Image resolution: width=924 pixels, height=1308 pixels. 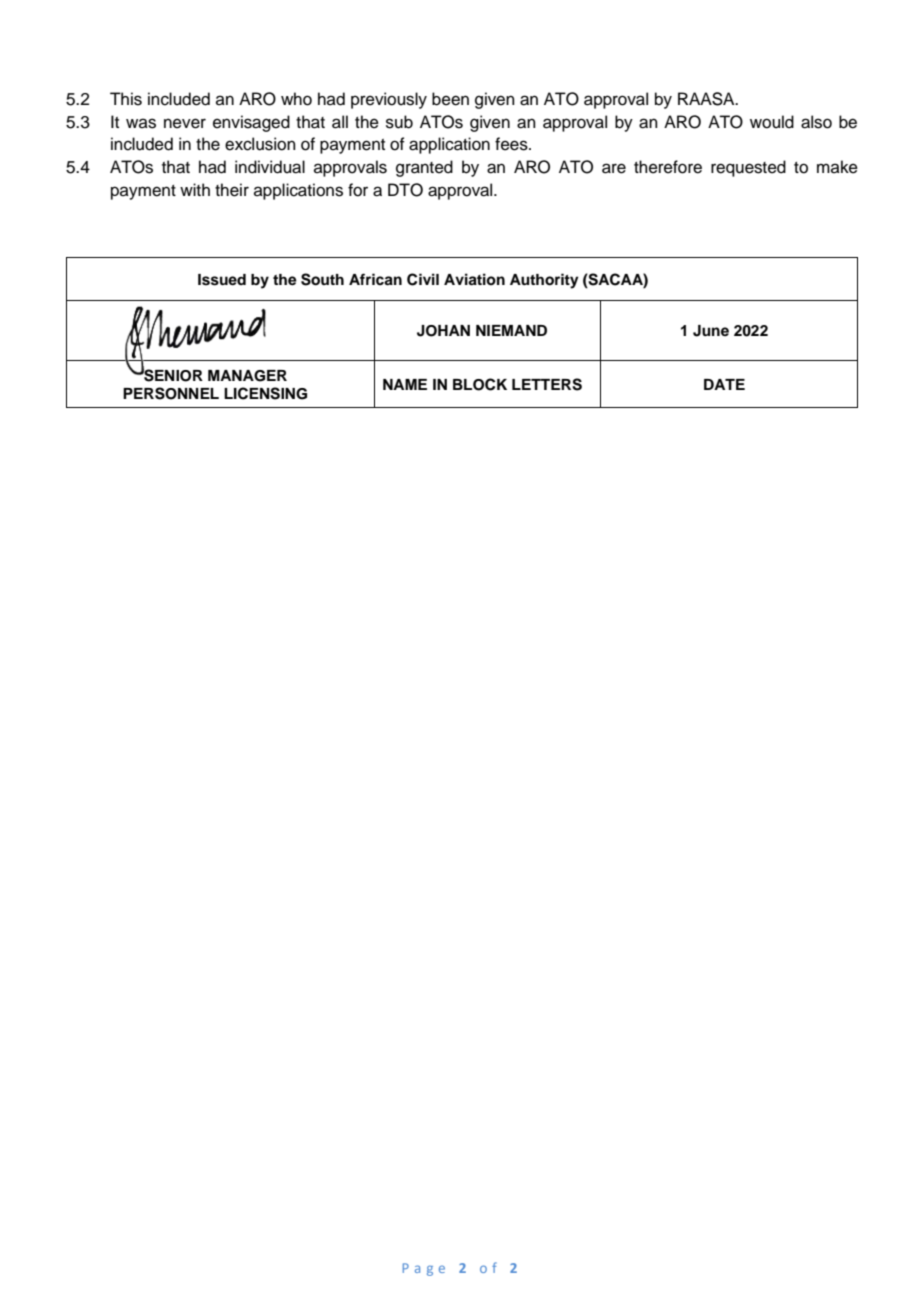 I want to click on South, so click(x=322, y=279).
